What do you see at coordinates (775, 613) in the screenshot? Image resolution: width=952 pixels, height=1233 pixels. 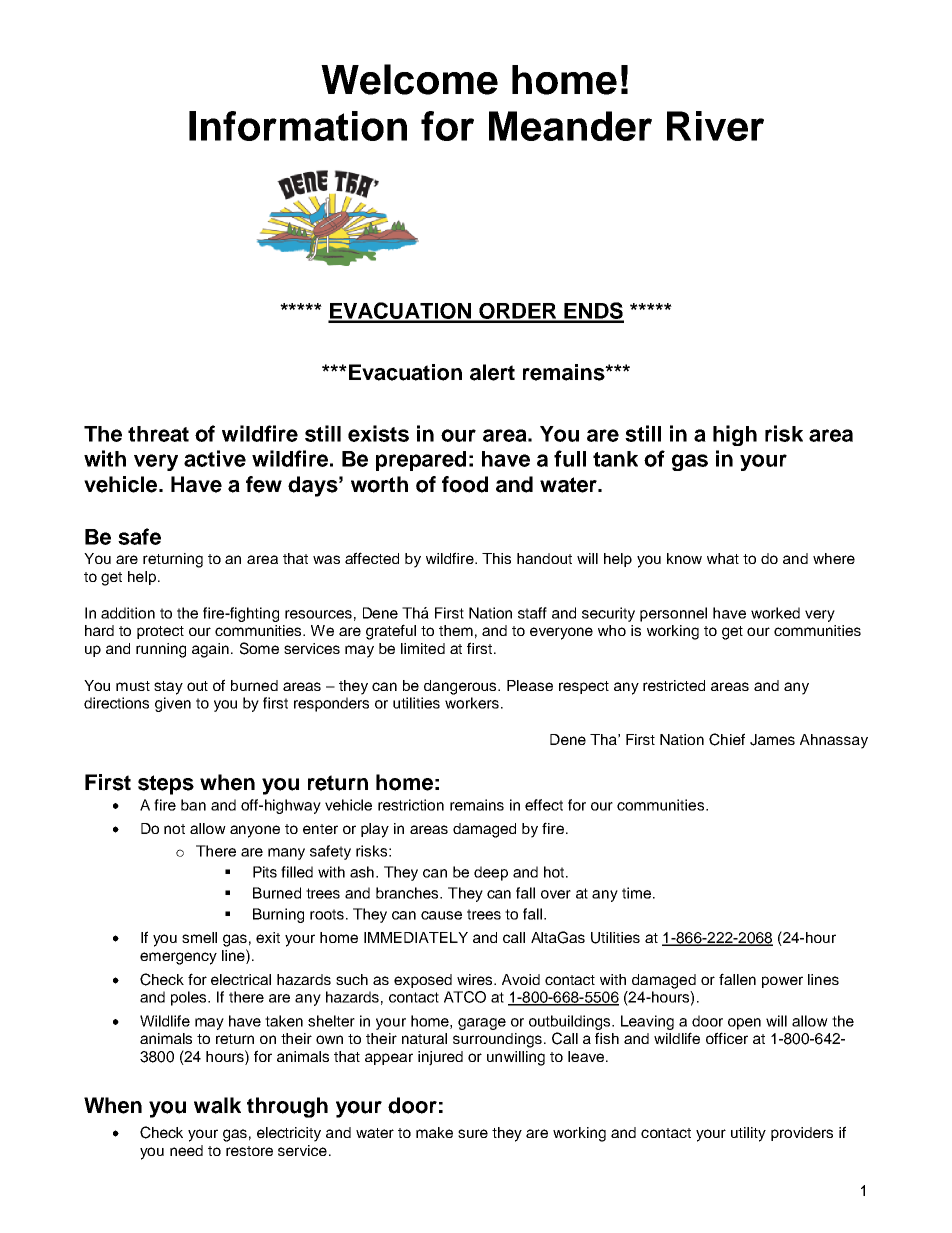 I see `worked` at bounding box center [775, 613].
